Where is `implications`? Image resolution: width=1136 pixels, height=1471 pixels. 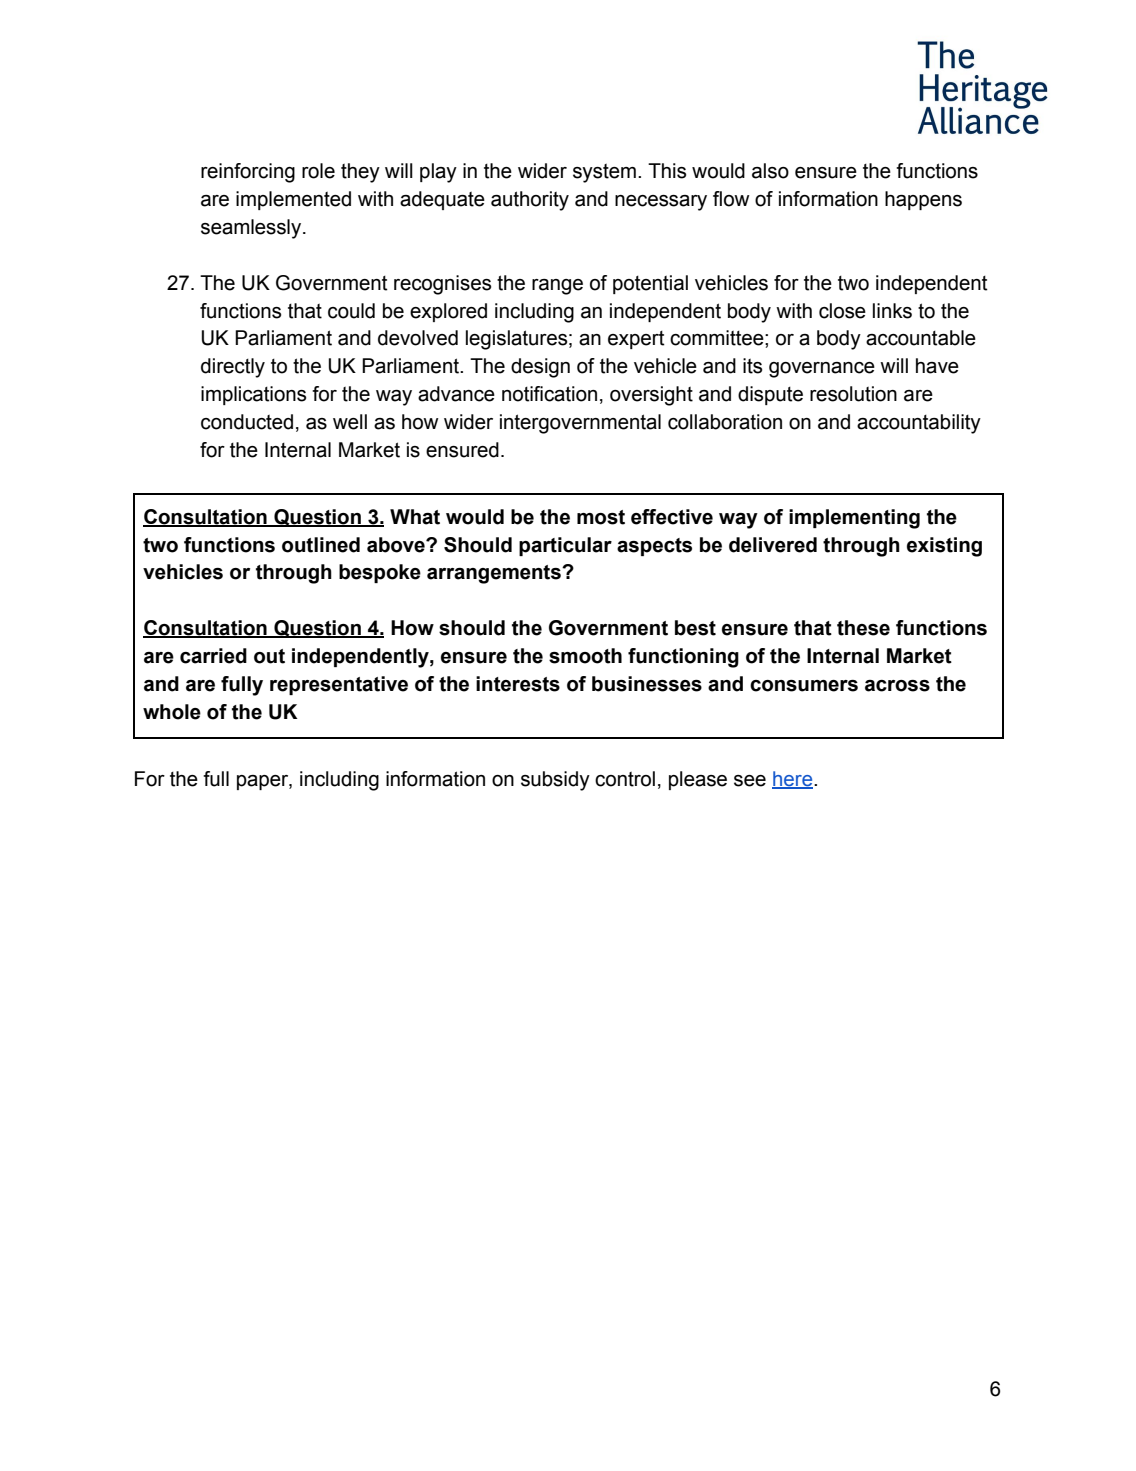
implications is located at coordinates (253, 395).
